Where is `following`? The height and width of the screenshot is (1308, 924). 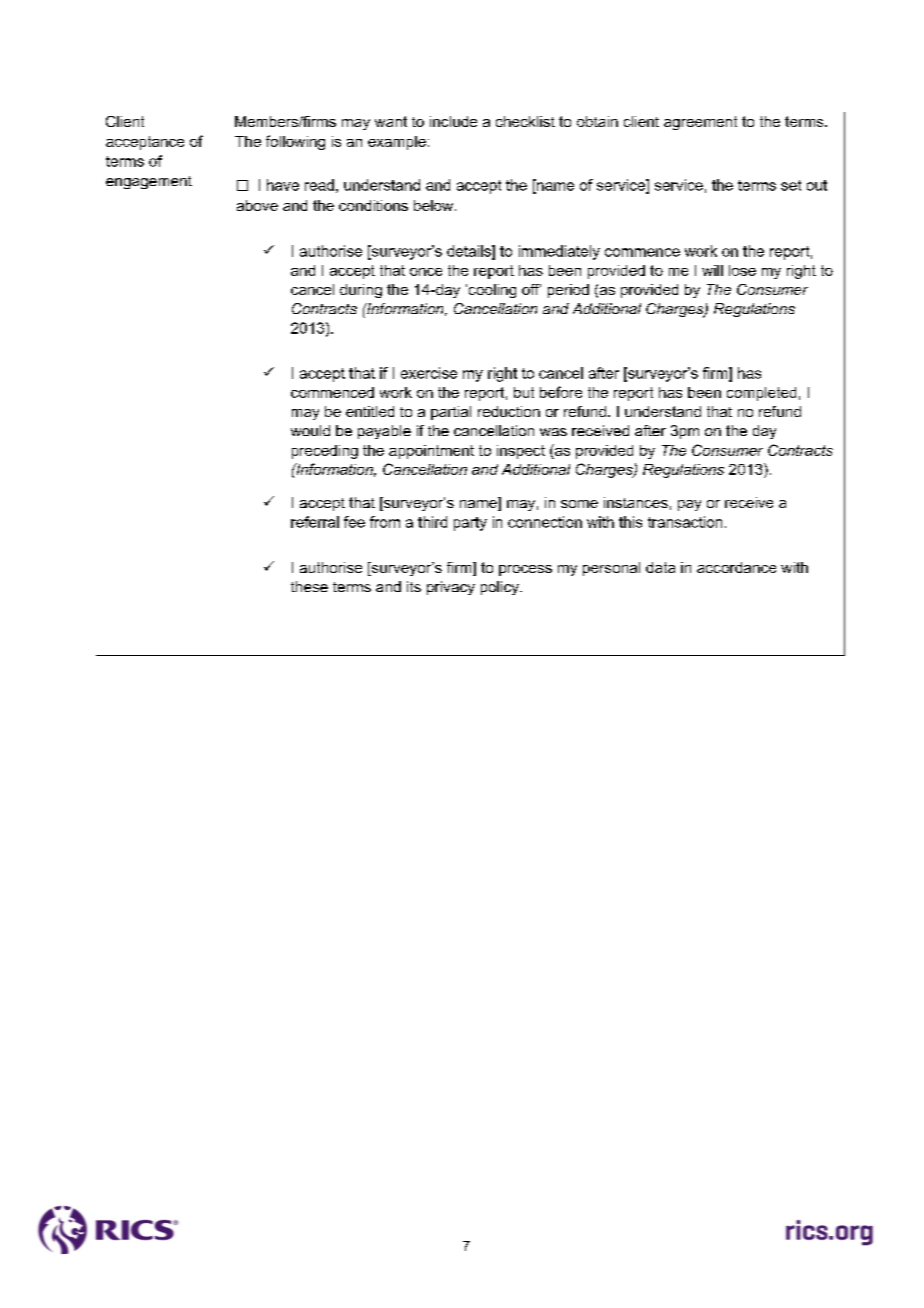 following is located at coordinates (295, 142).
